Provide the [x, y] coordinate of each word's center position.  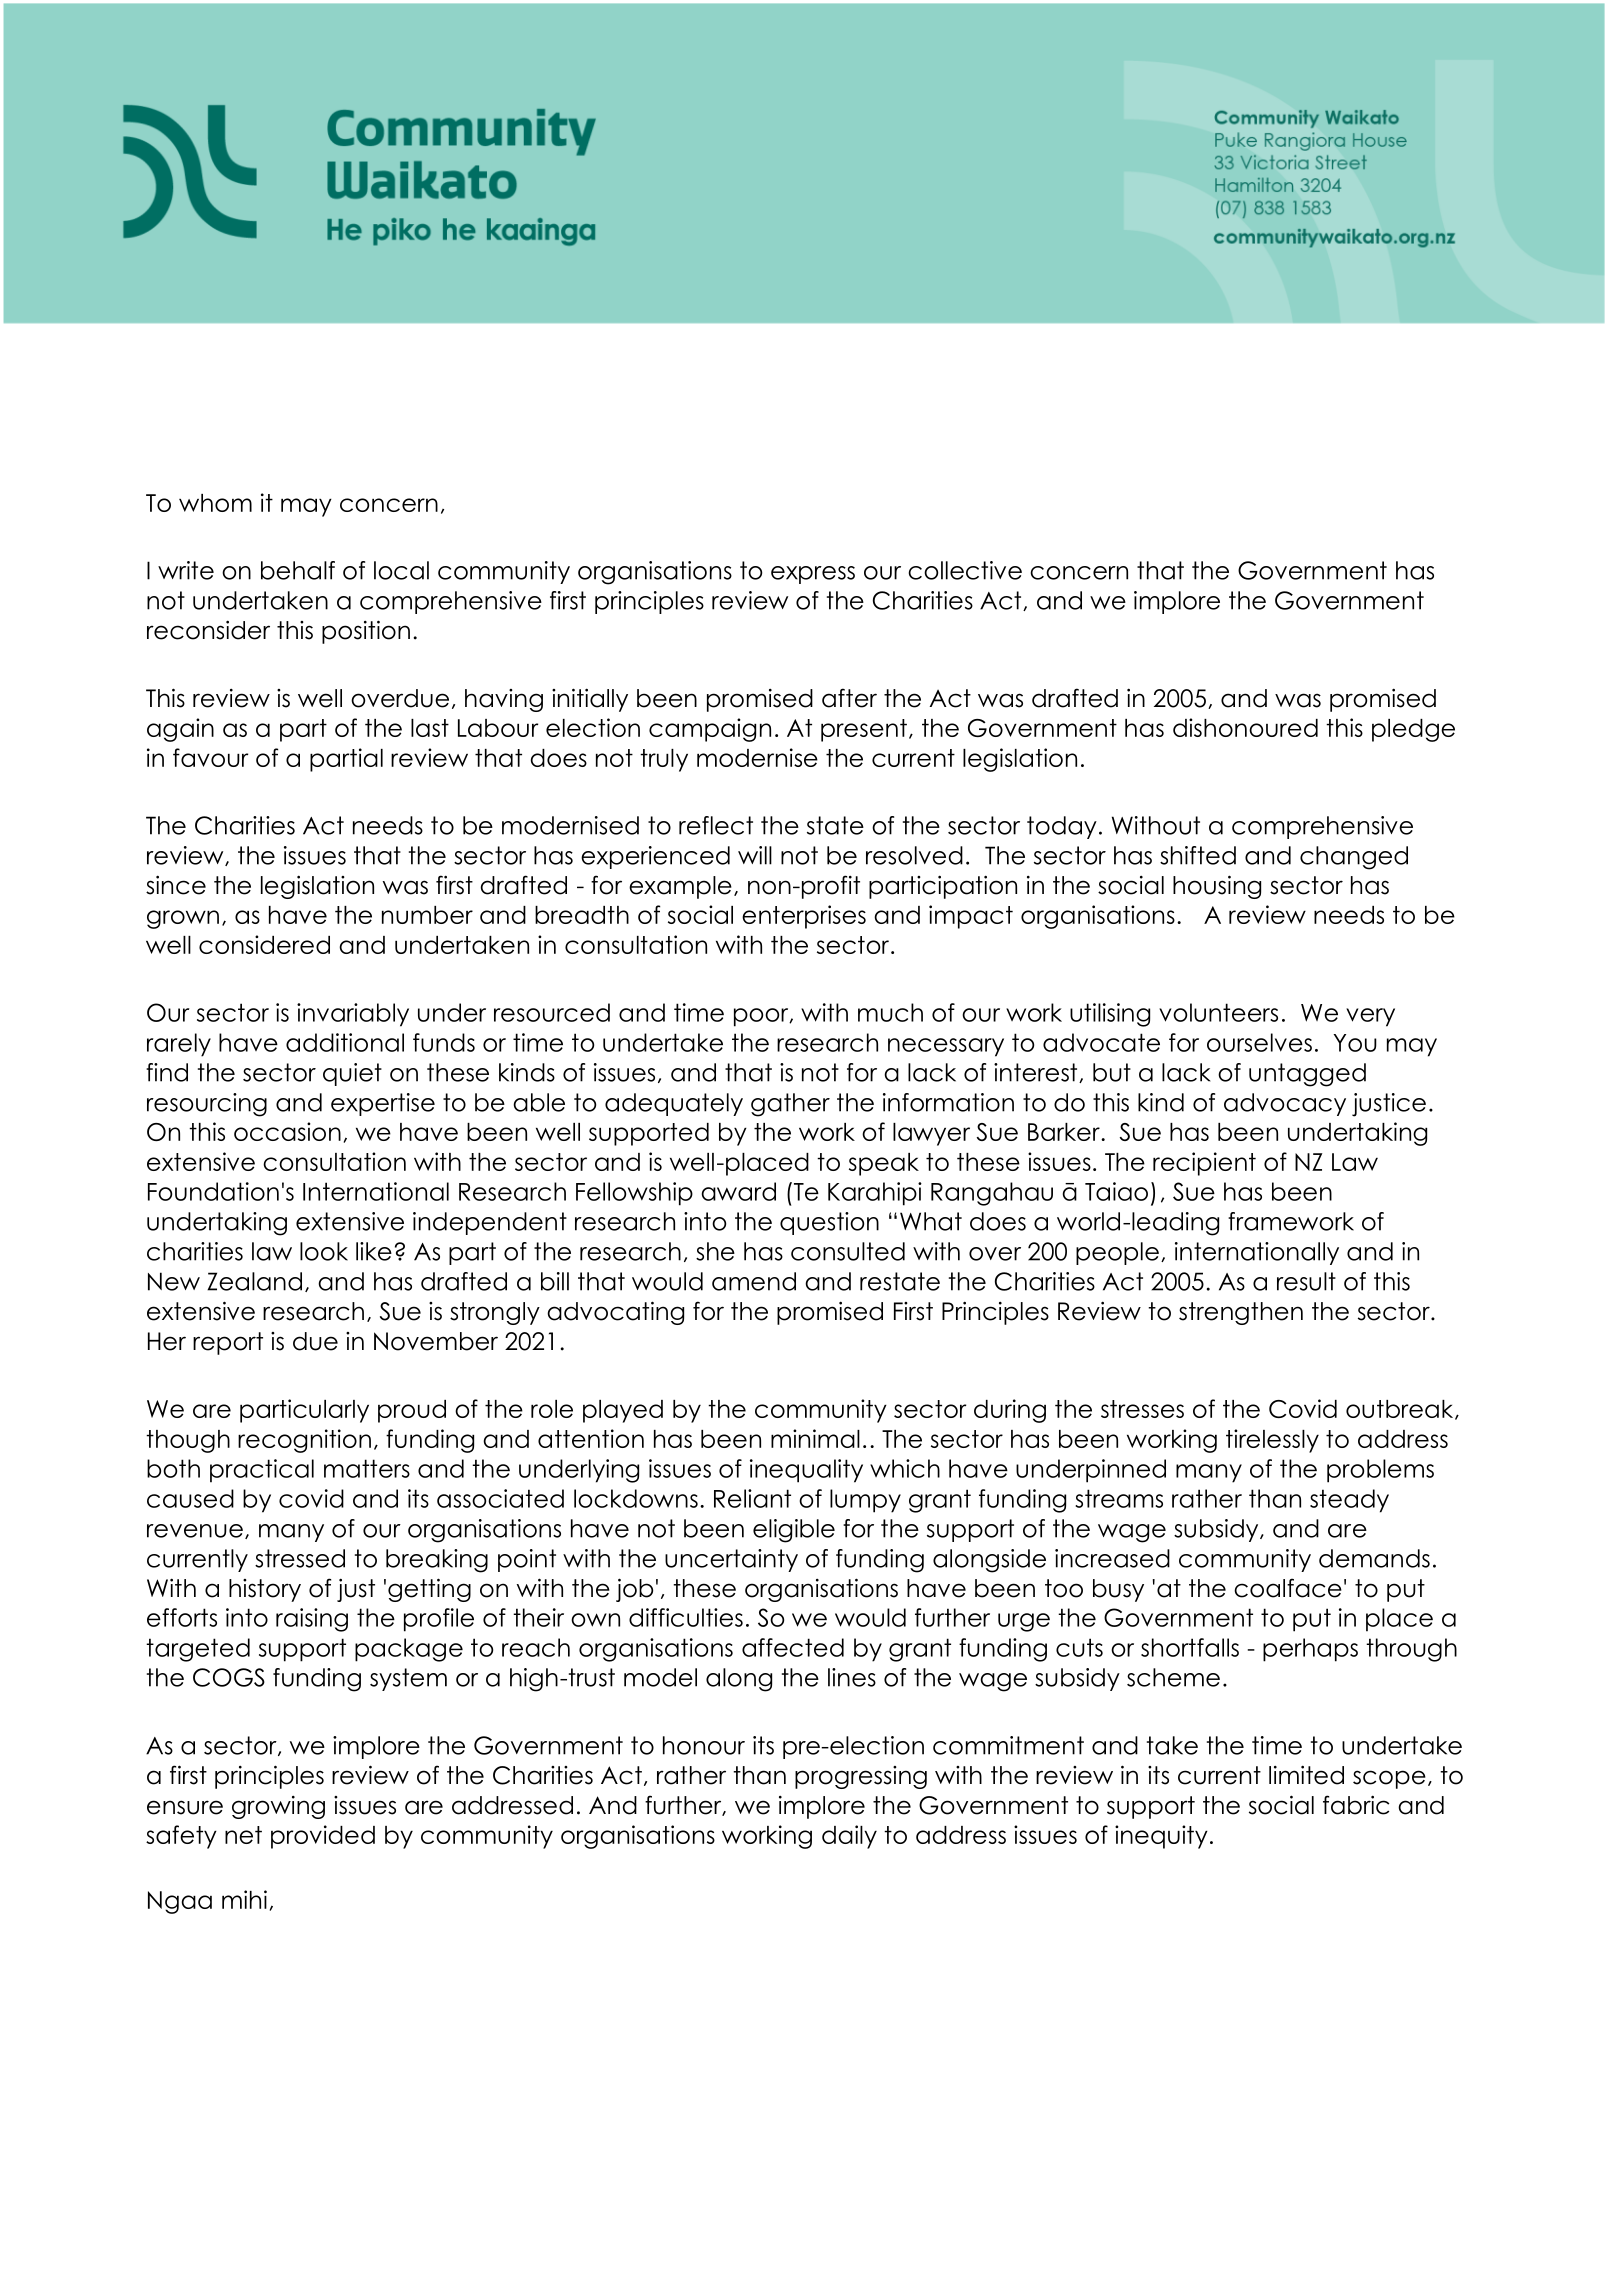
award [738, 1191]
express [813, 575]
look [324, 1251]
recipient [1204, 1164]
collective [965, 570]
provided [323, 1837]
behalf [298, 570]
